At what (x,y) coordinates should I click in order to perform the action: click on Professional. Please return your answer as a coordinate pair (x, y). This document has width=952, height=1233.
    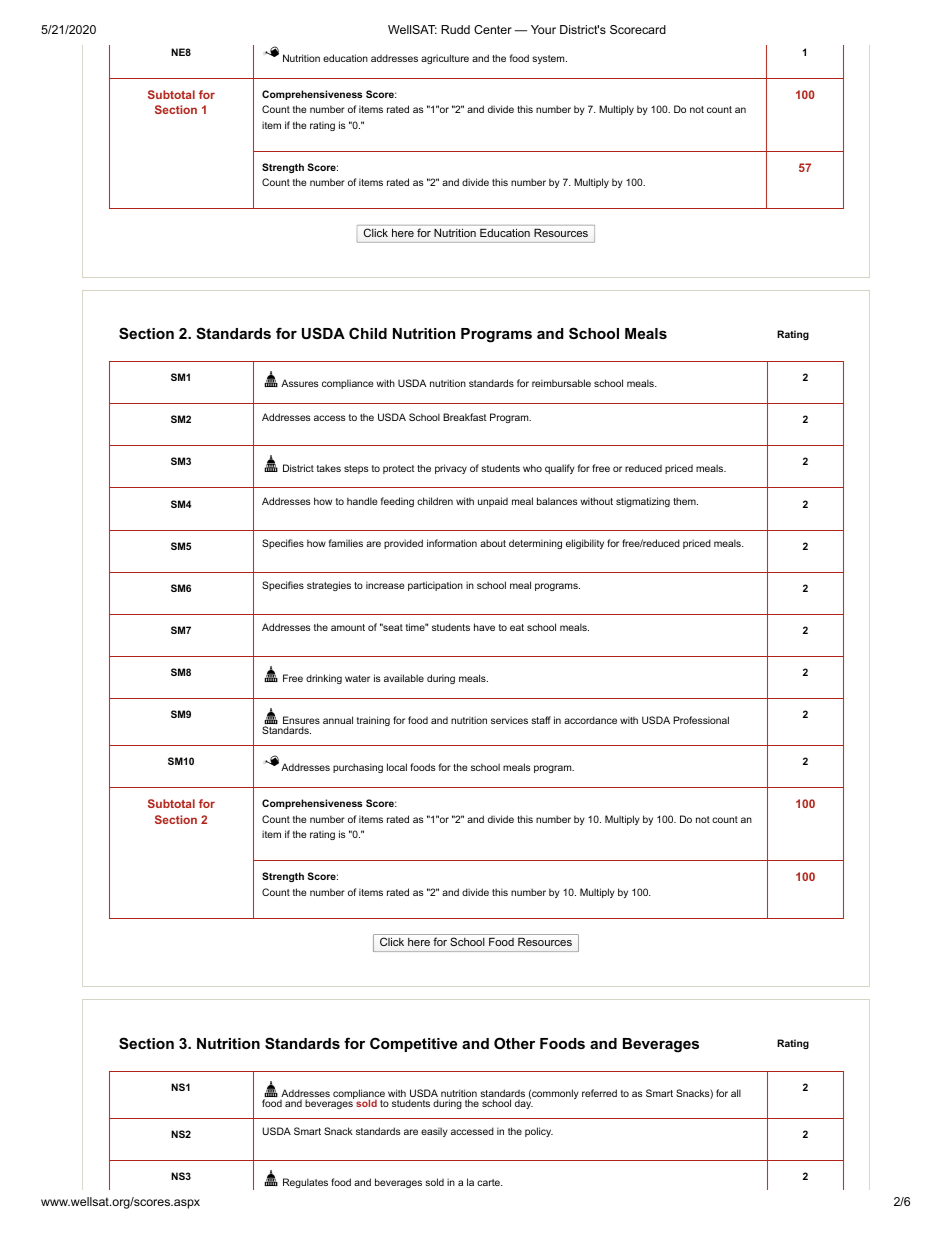
    Looking at the image, I should click on (701, 720).
